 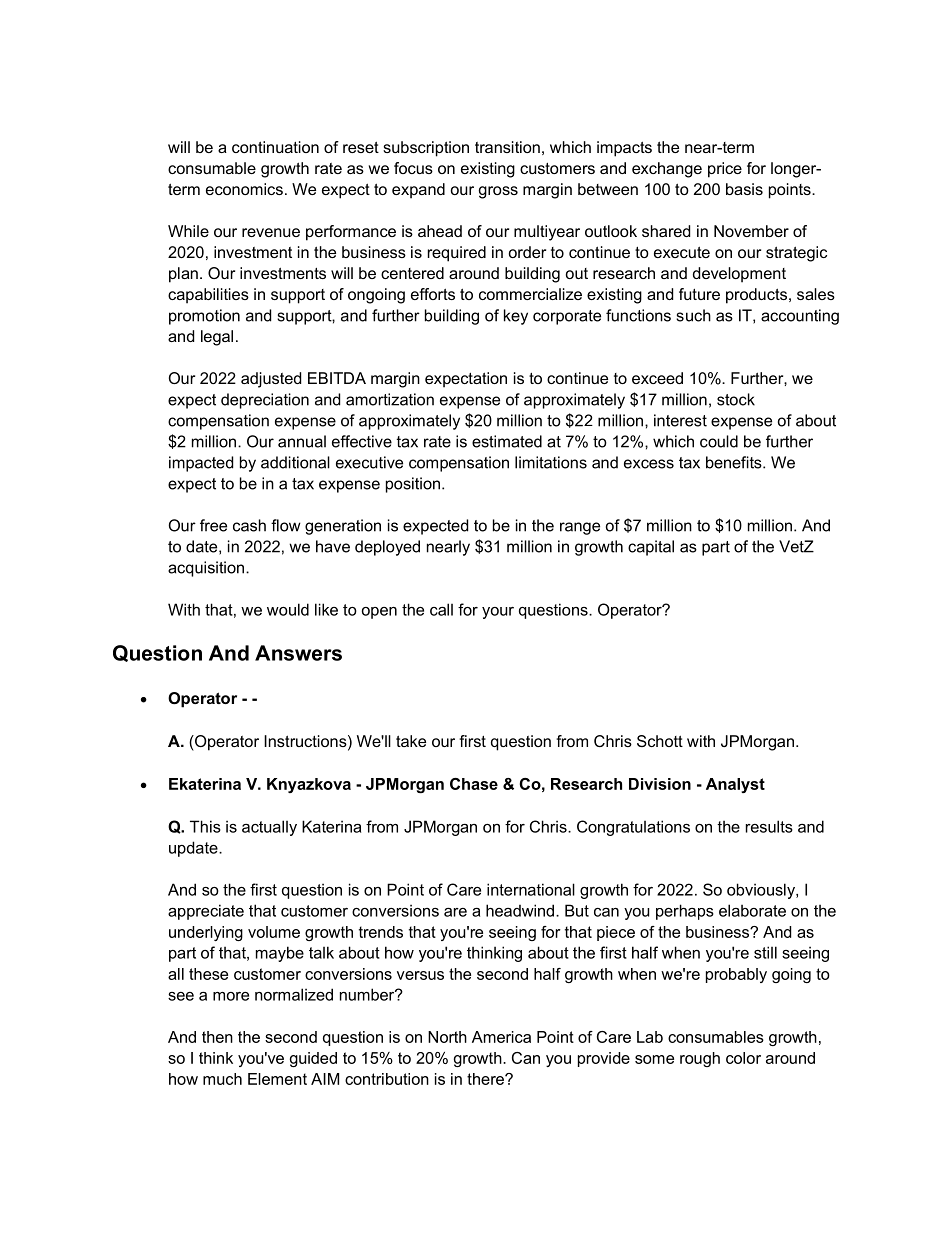 What do you see at coordinates (516, 317) in the page?
I see `key` at bounding box center [516, 317].
